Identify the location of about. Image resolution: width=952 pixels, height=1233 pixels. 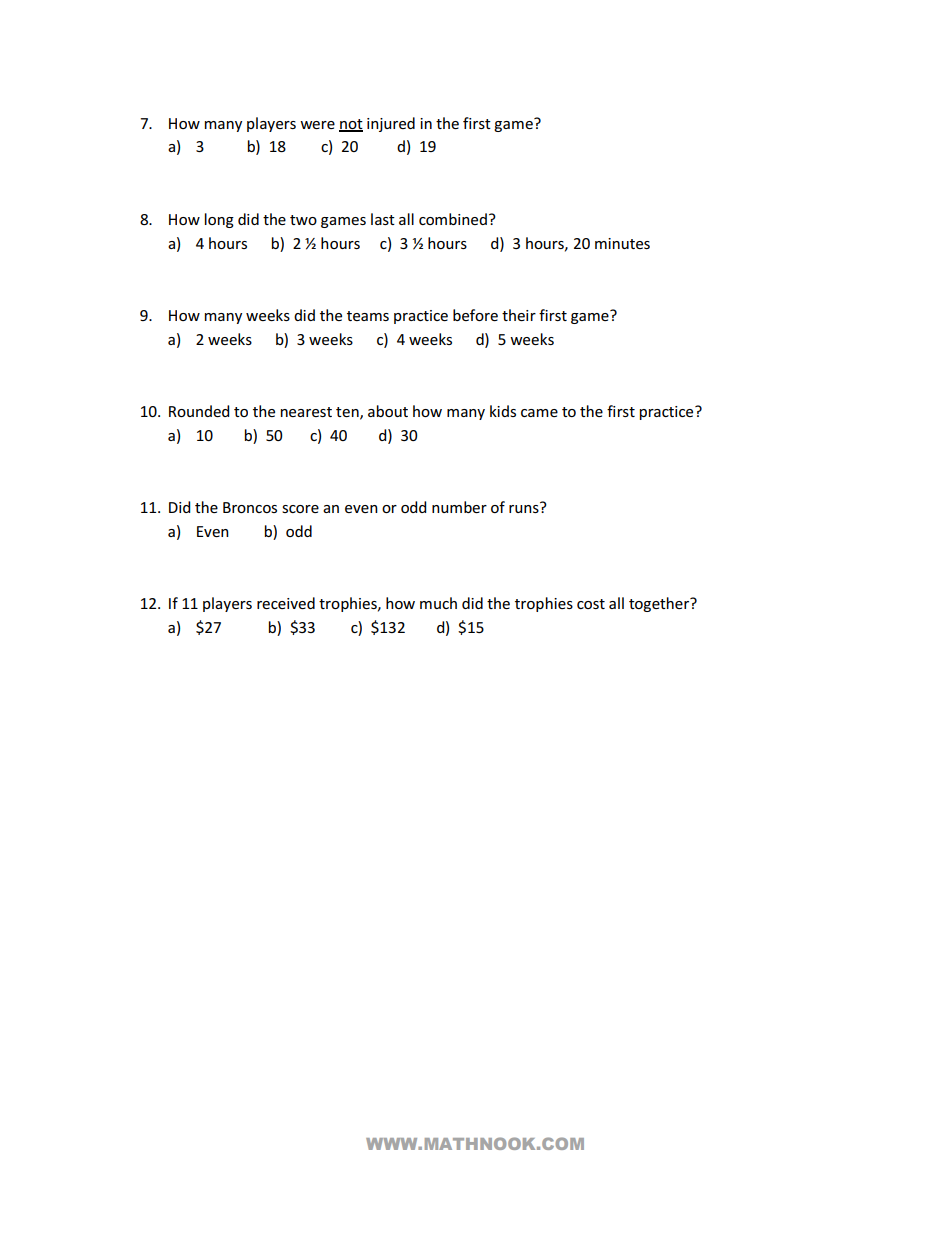
(388, 411).
